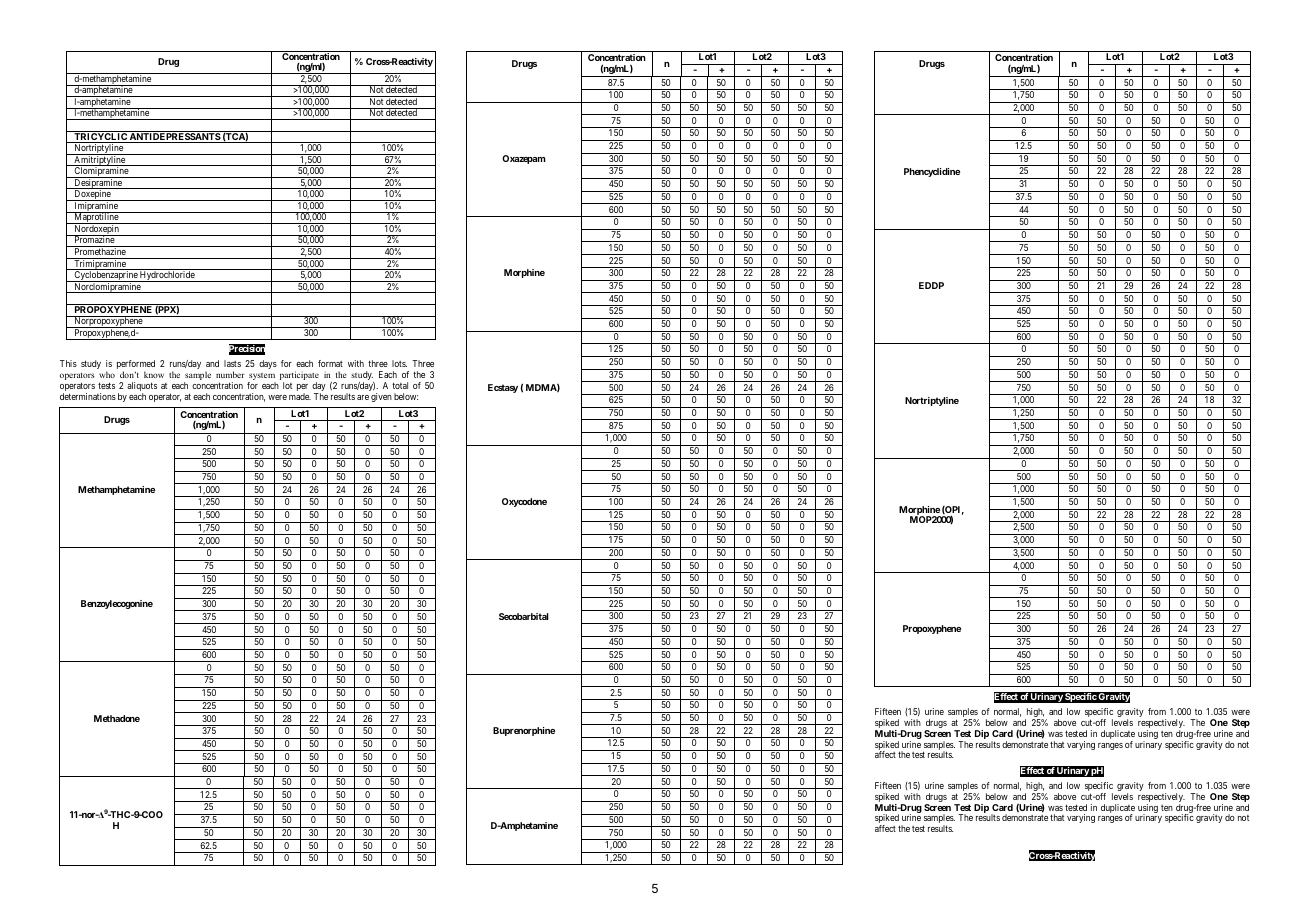 This document has height=924, width=1309. Describe the element at coordinates (330, 363) in the document. I see `format` at that location.
